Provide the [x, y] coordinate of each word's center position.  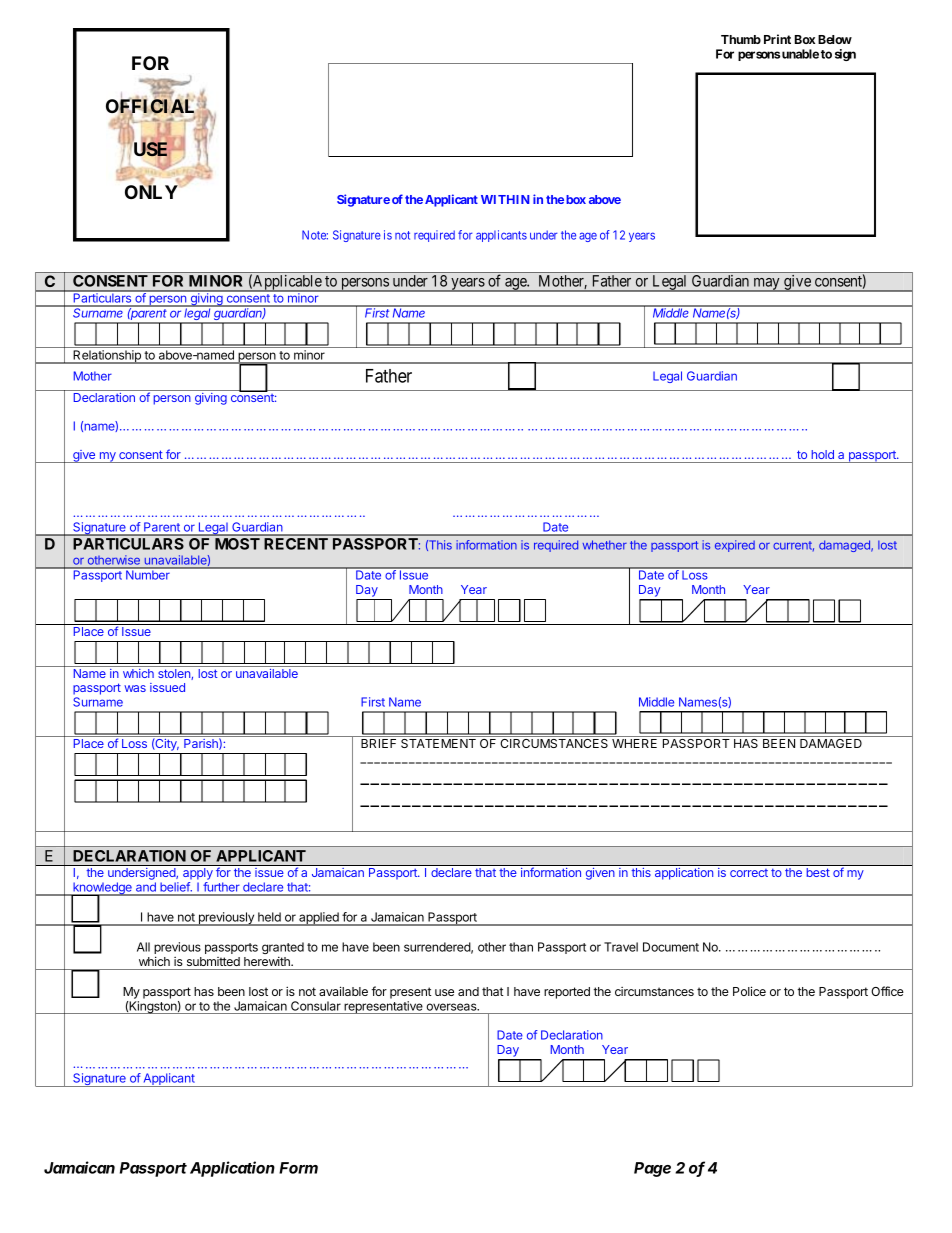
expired [735, 546]
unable [799, 54]
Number [148, 574]
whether [605, 545]
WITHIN [505, 199]
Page [652, 1169]
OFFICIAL [152, 107]
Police [749, 991]
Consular [316, 1006]
